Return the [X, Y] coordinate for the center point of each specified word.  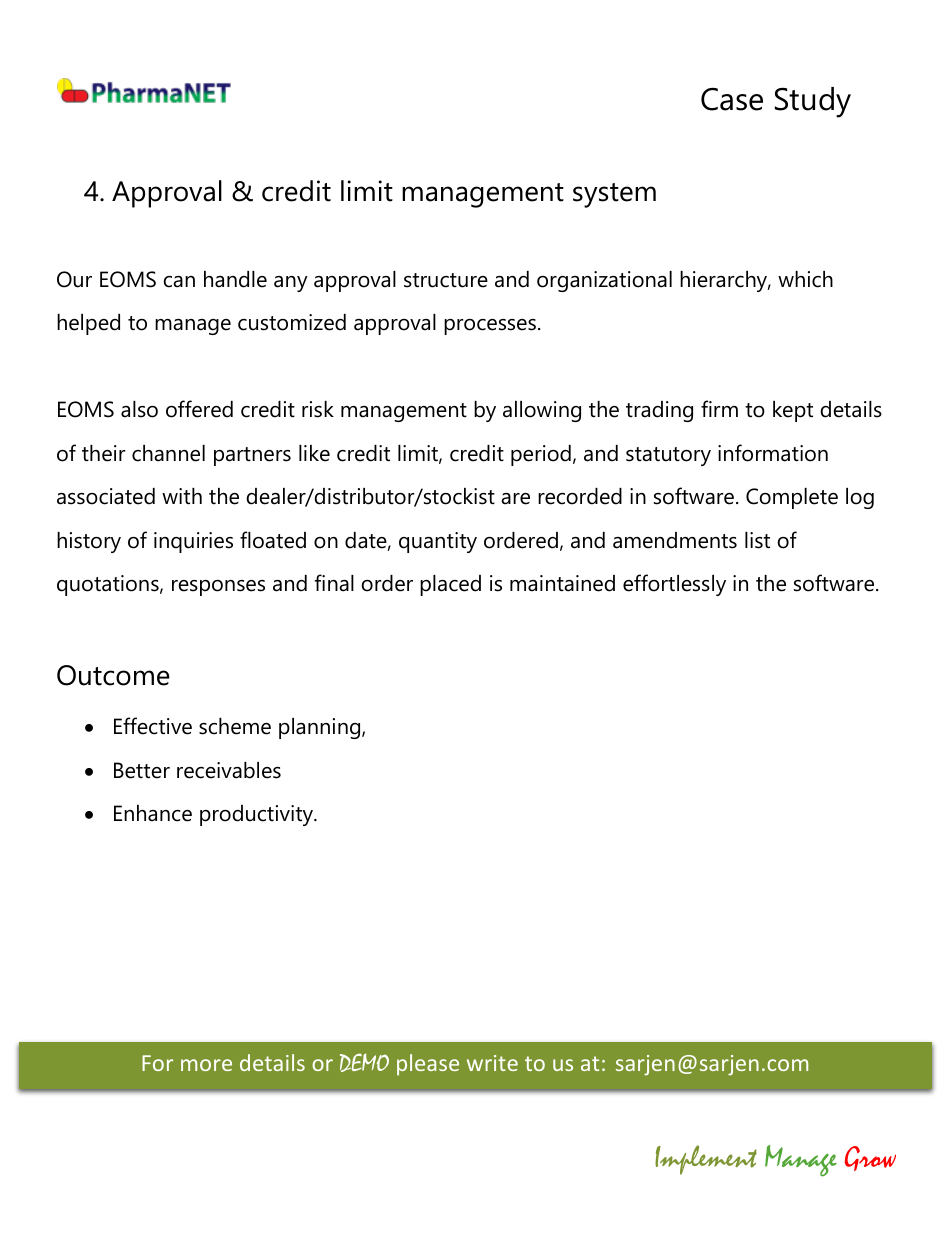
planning [321, 728]
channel [168, 453]
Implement [706, 1160]
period [541, 455]
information [773, 453]
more [206, 1065]
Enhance [153, 813]
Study [813, 102]
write [492, 1063]
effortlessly [674, 585]
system [614, 195]
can [179, 282]
